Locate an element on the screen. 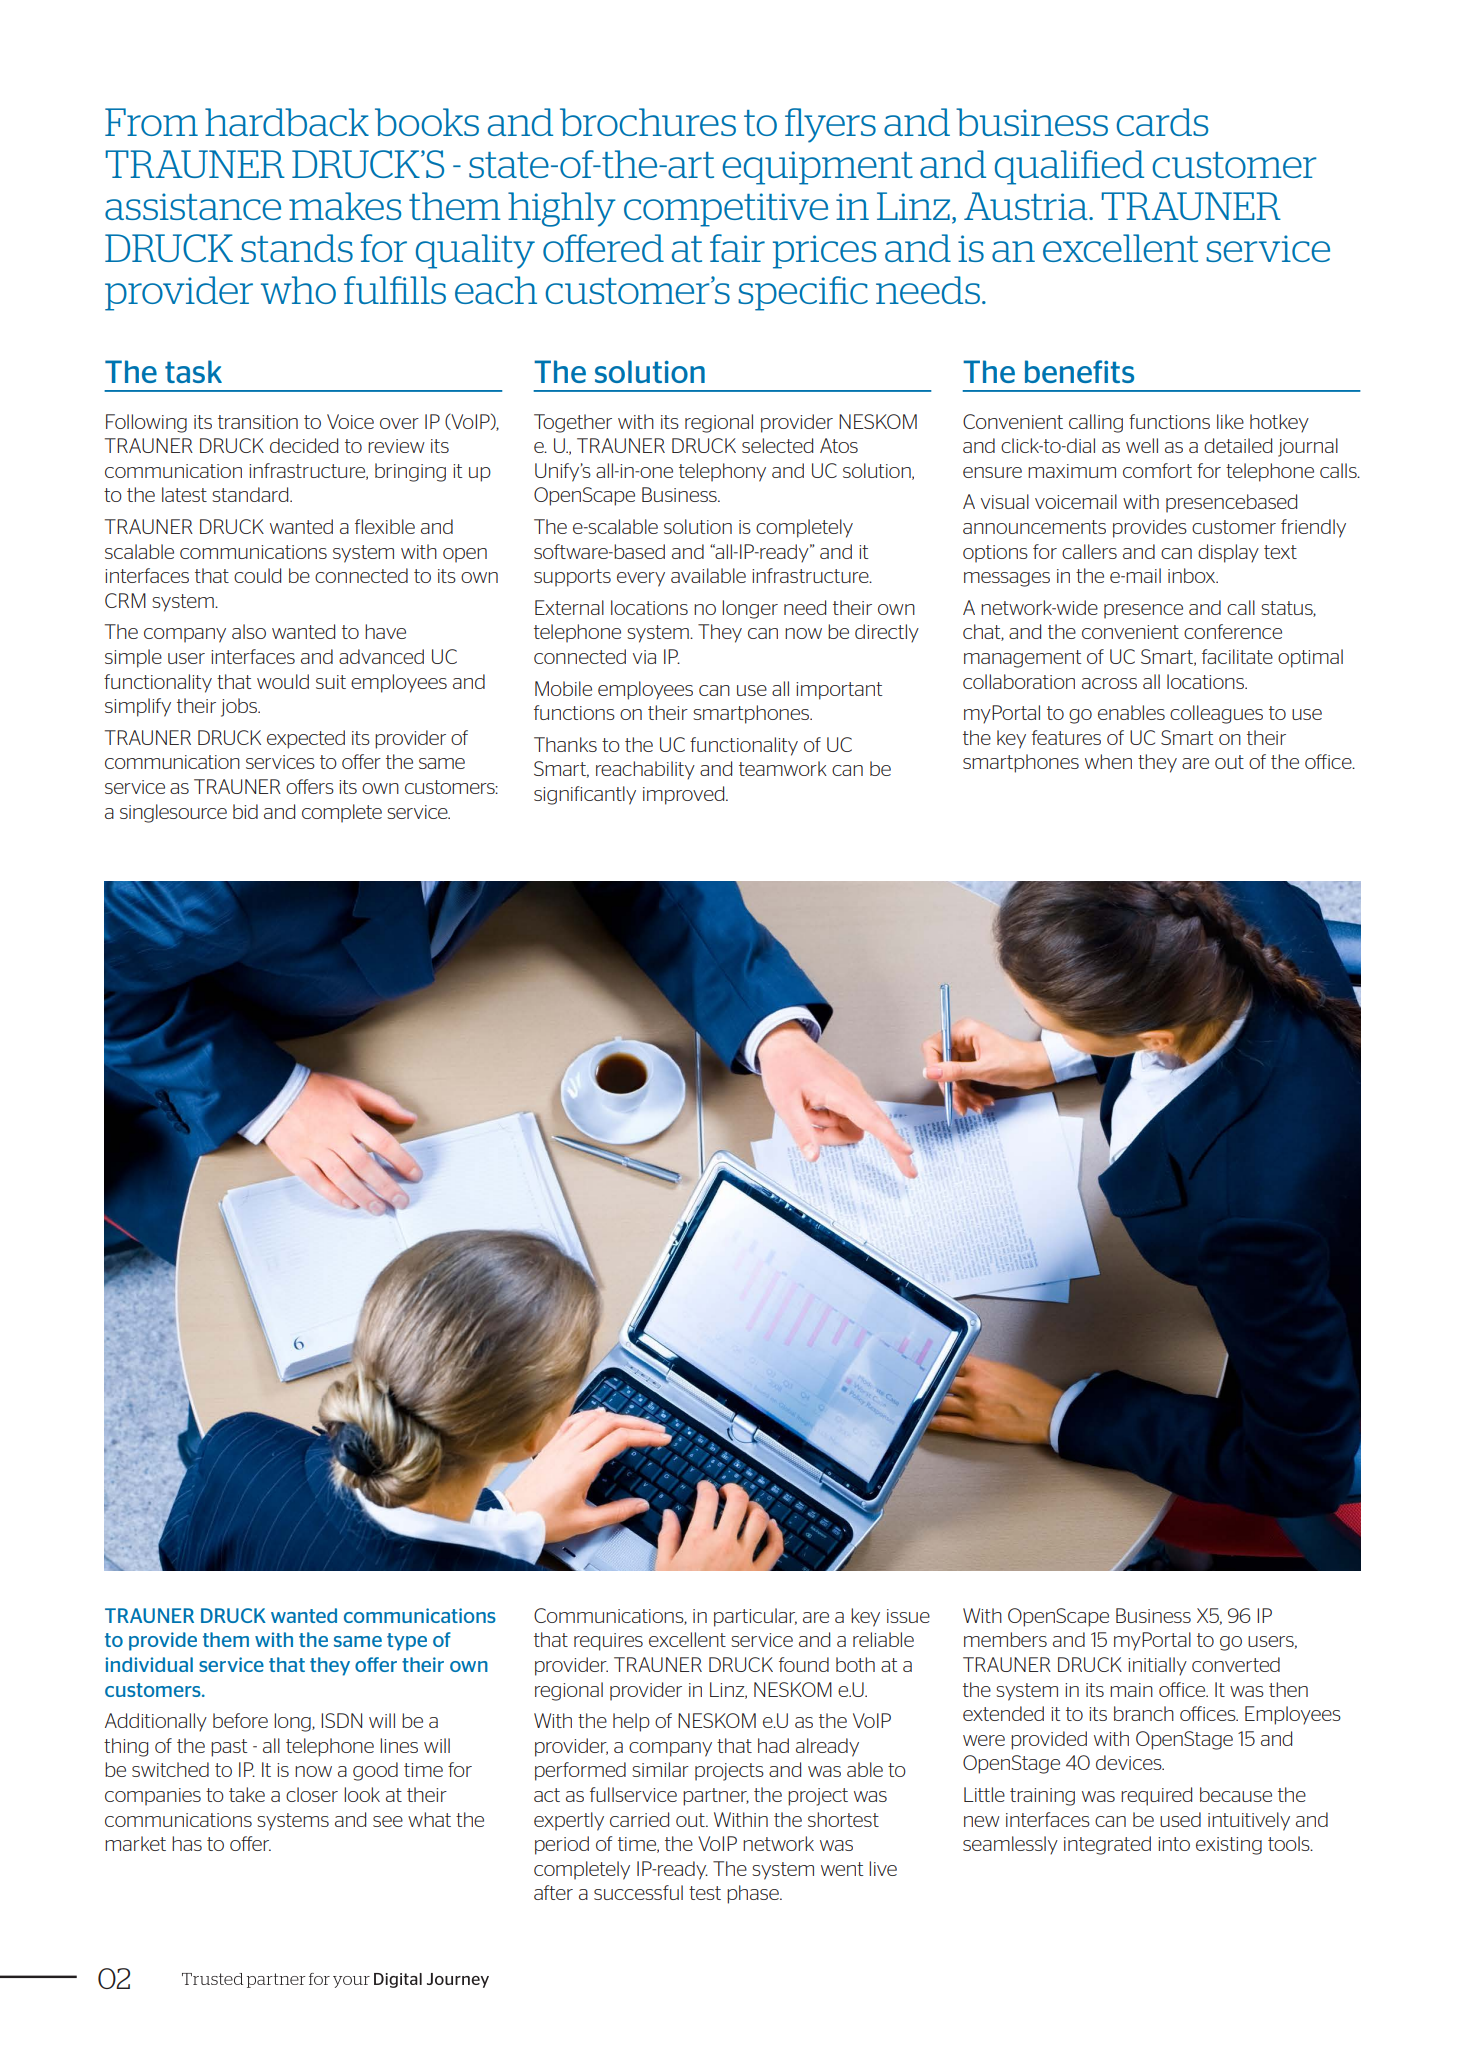 This screenshot has height=2072, width=1465. competitive is located at coordinates (726, 210).
